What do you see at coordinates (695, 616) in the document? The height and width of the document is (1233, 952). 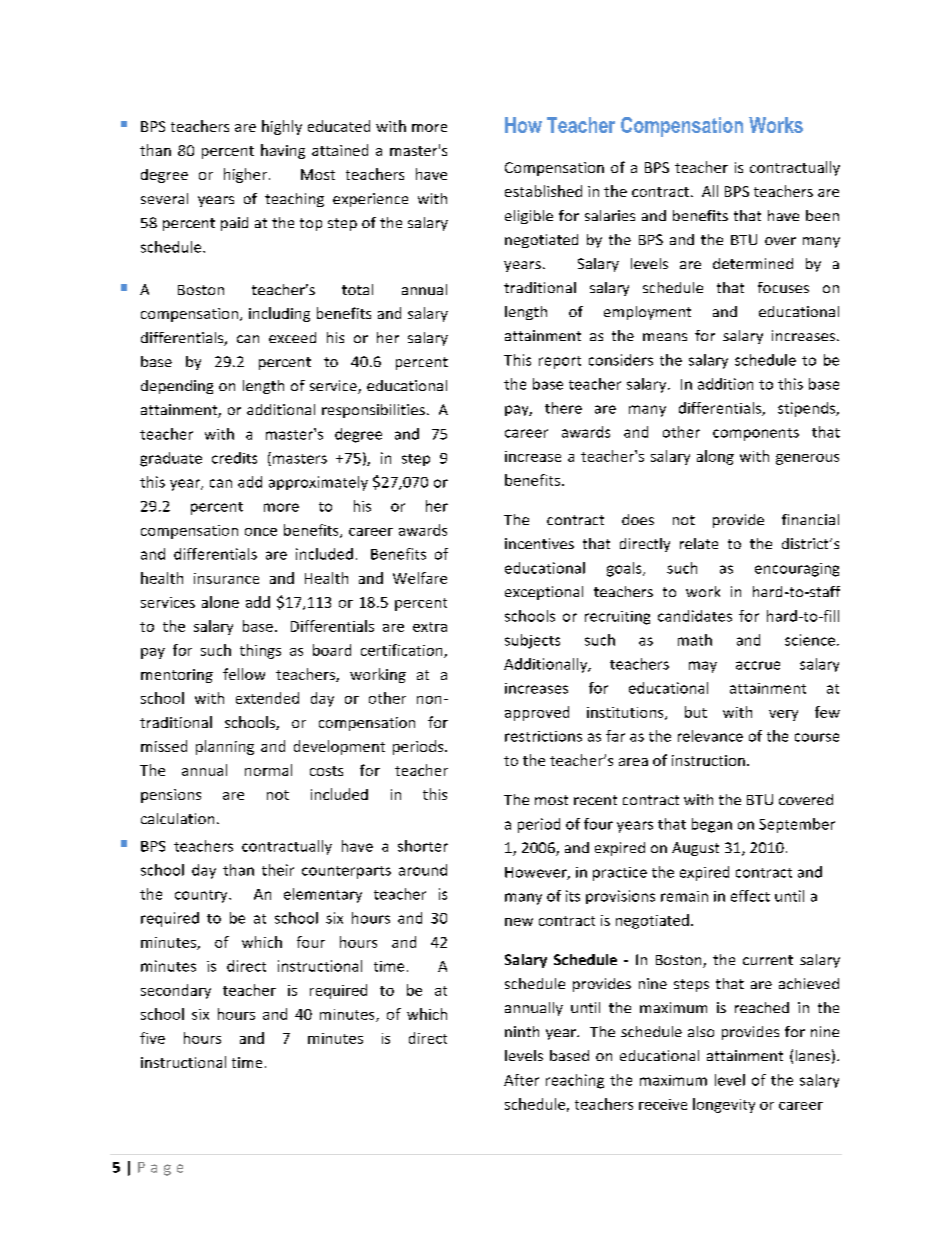 I see `candidates` at bounding box center [695, 616].
